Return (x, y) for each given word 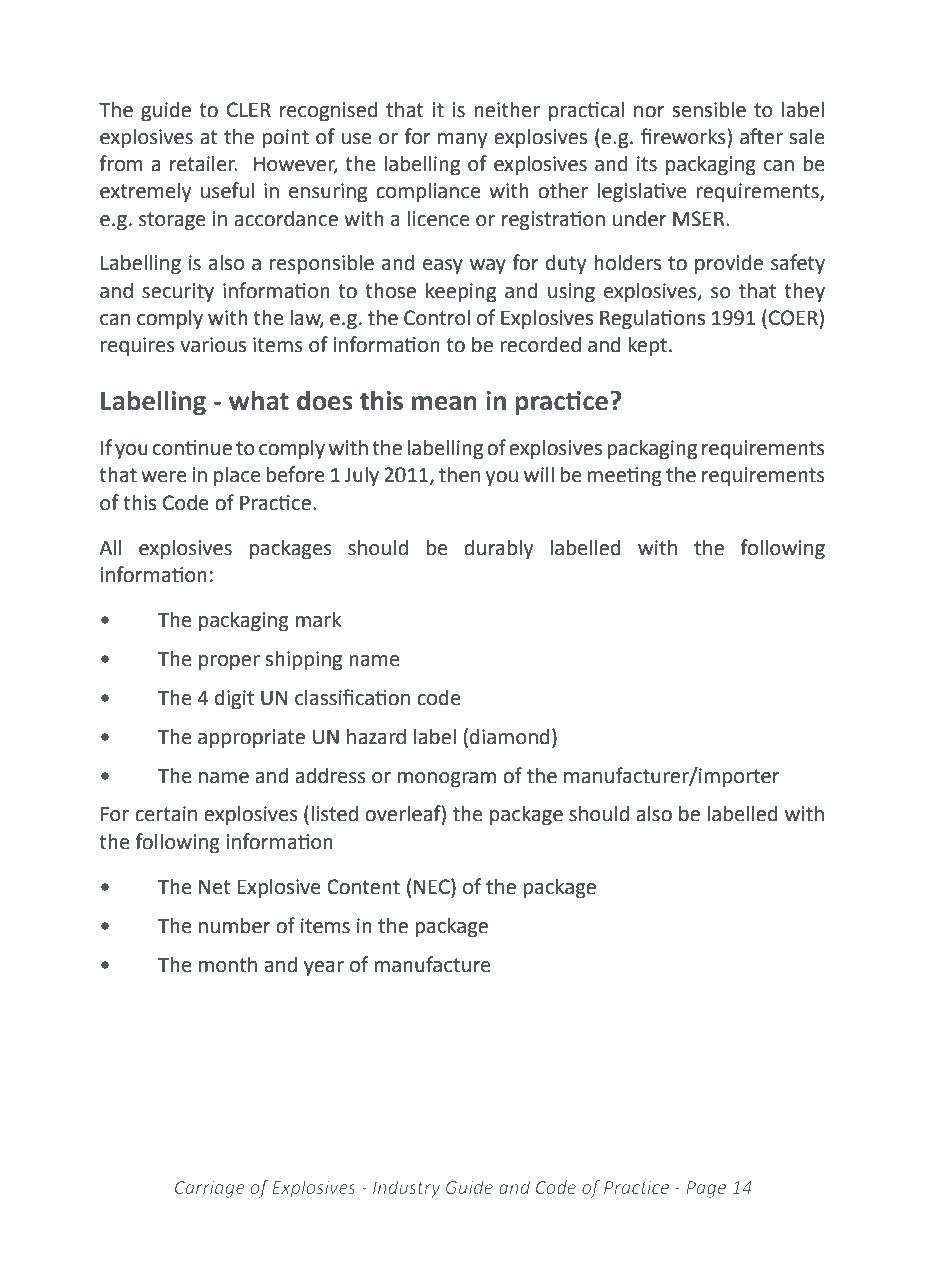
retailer (203, 163)
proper (229, 663)
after (761, 136)
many (462, 141)
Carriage (210, 1189)
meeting (624, 477)
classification (352, 697)
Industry (406, 1189)
